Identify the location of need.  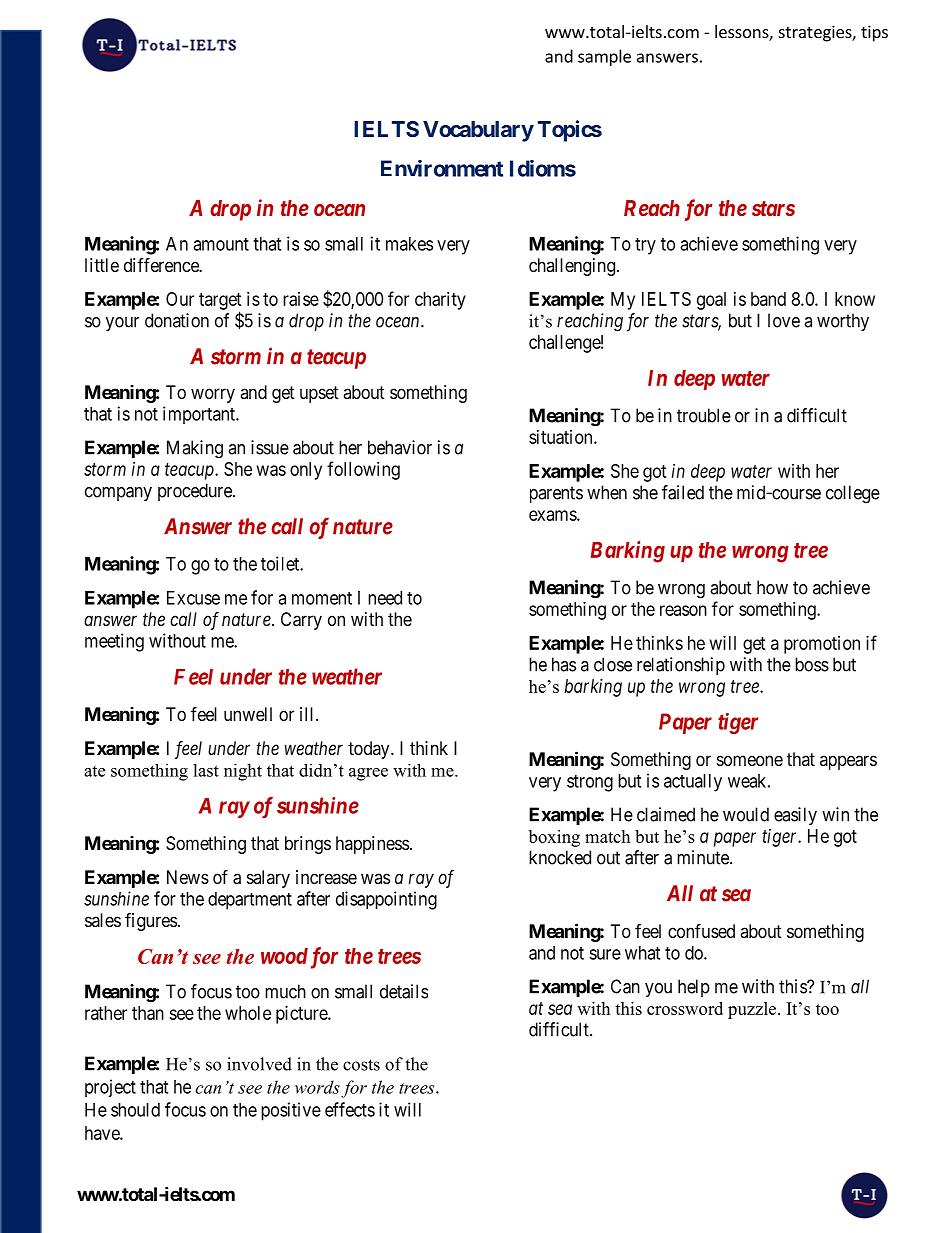
(385, 598).
